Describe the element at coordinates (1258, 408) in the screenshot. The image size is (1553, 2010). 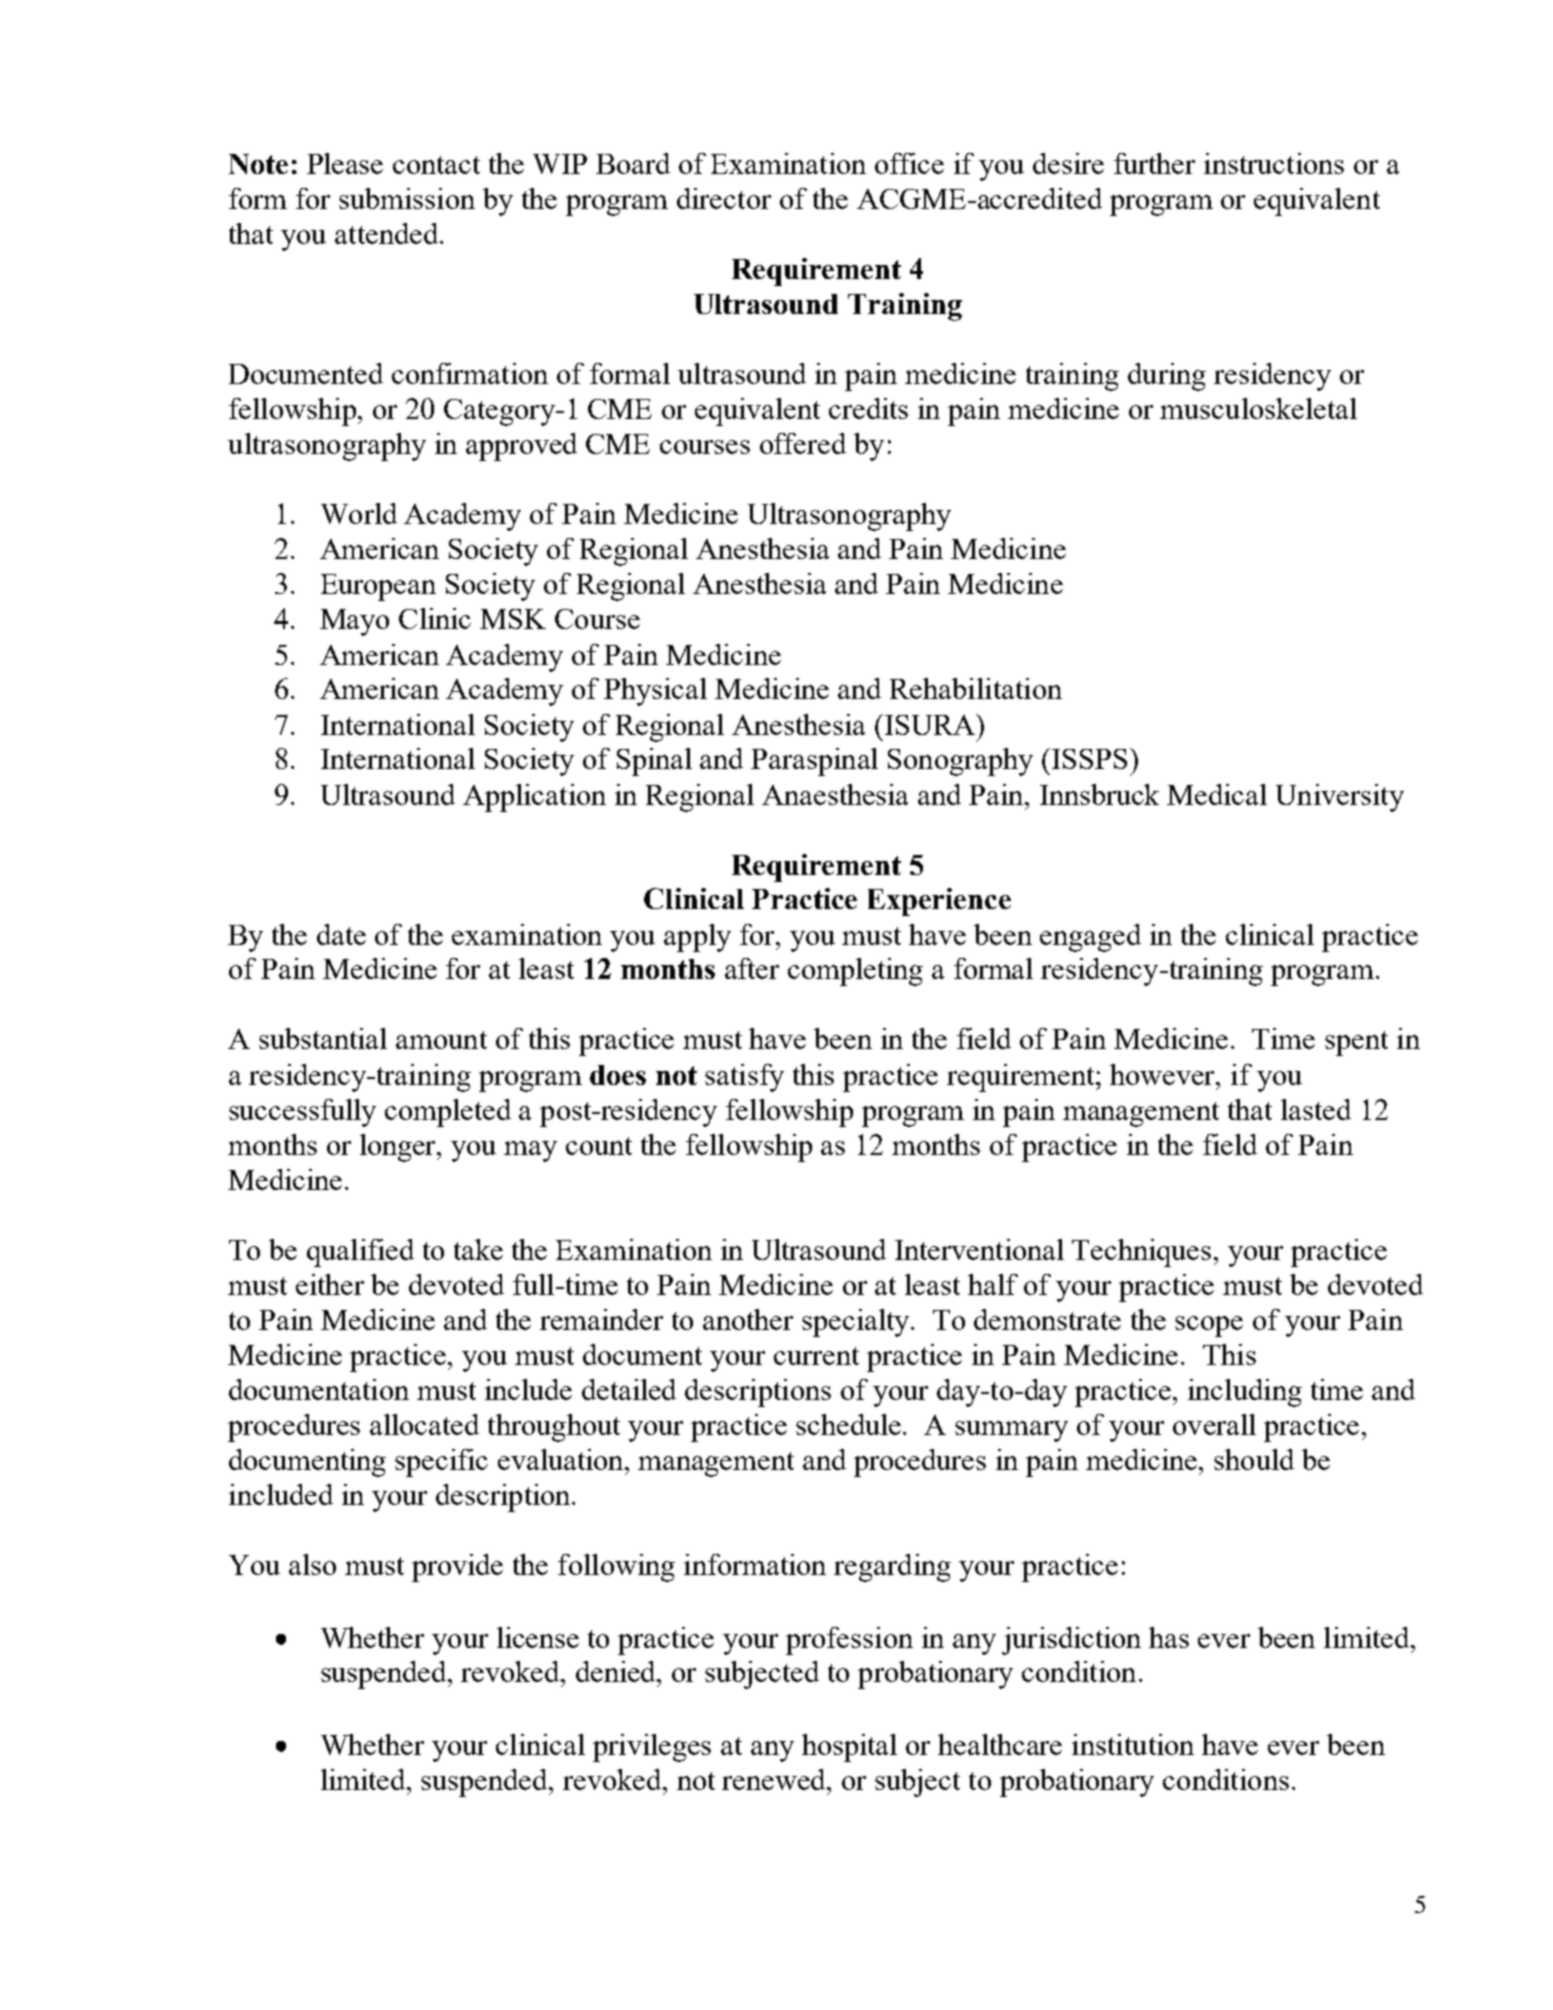
I see `musculoskeletal` at that location.
